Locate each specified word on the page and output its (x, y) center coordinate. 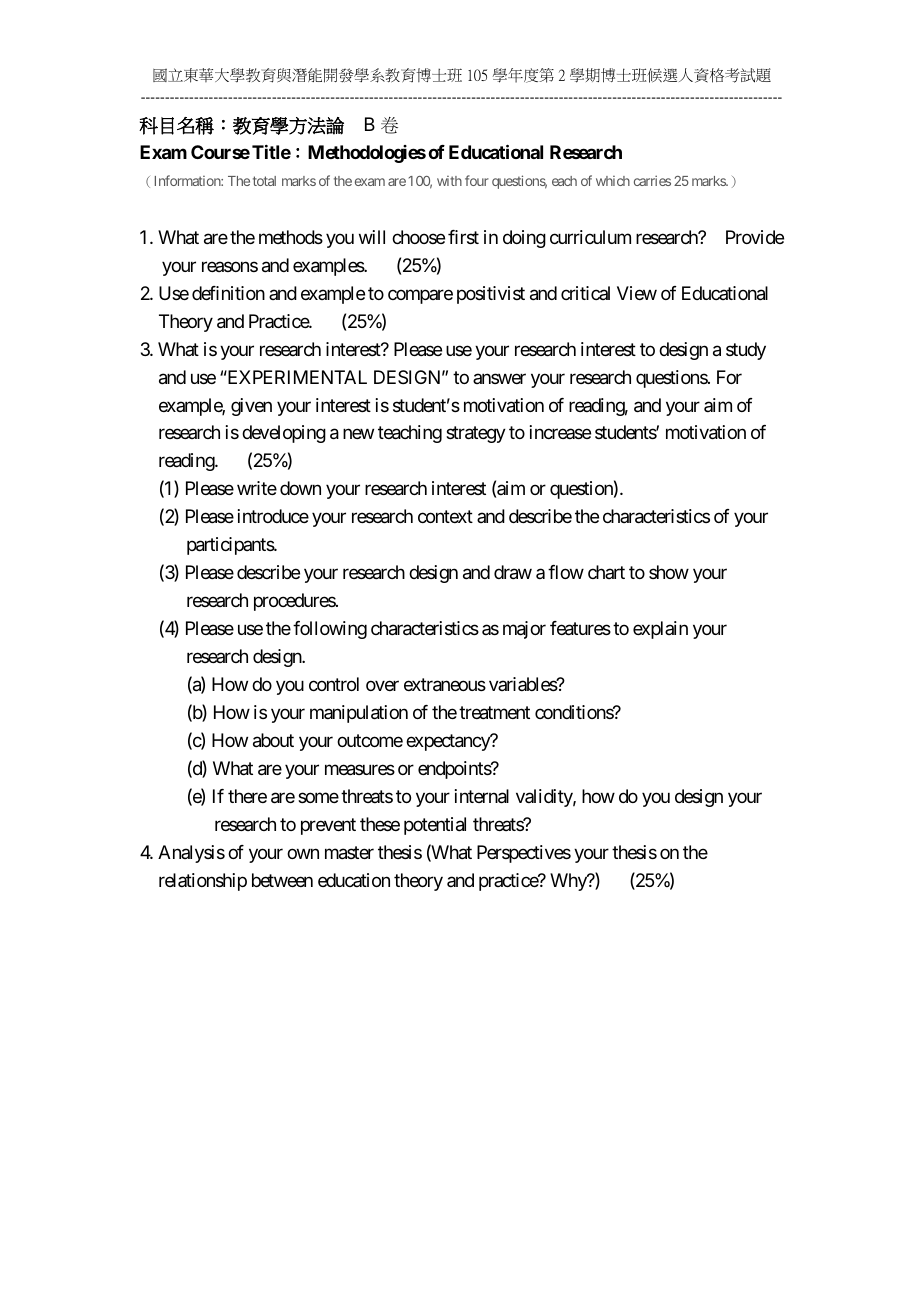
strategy (476, 435)
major (524, 630)
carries (652, 180)
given (251, 407)
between (282, 880)
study (746, 351)
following (330, 630)
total (264, 181)
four (477, 180)
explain (660, 630)
